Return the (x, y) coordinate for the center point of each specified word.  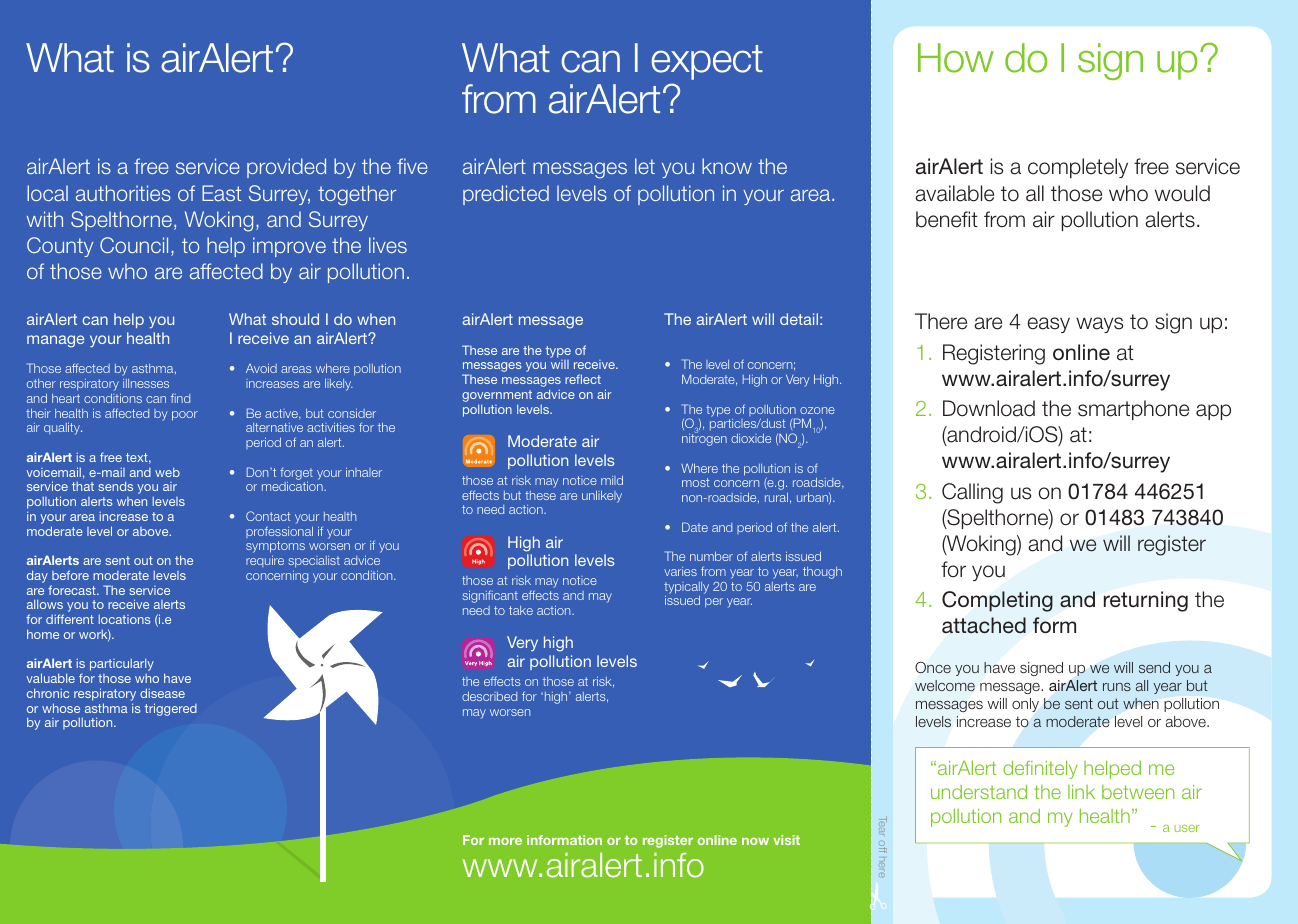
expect (707, 62)
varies (680, 571)
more (505, 841)
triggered (171, 709)
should (295, 319)
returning (1146, 601)
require (265, 561)
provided (286, 168)
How (956, 58)
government (497, 397)
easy (1048, 325)
